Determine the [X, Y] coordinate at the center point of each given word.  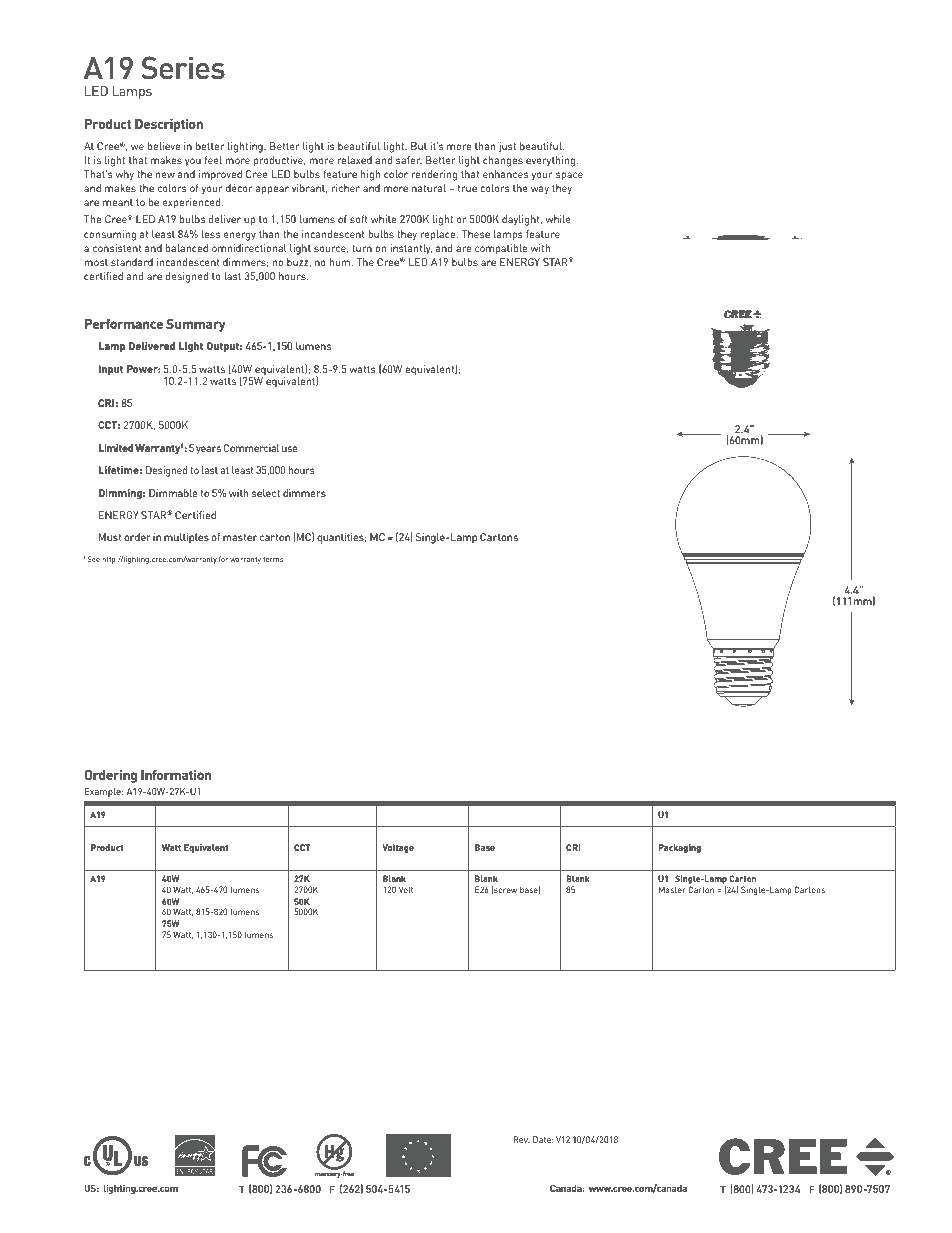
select [266, 493]
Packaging [679, 848]
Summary [196, 325]
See [92, 559]
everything [552, 161]
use [290, 449]
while [558, 219]
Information [176, 775]
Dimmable [173, 493]
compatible [501, 249]
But [419, 146]
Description [169, 125]
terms [273, 559]
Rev [521, 1139]
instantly [411, 249]
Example [104, 792]
